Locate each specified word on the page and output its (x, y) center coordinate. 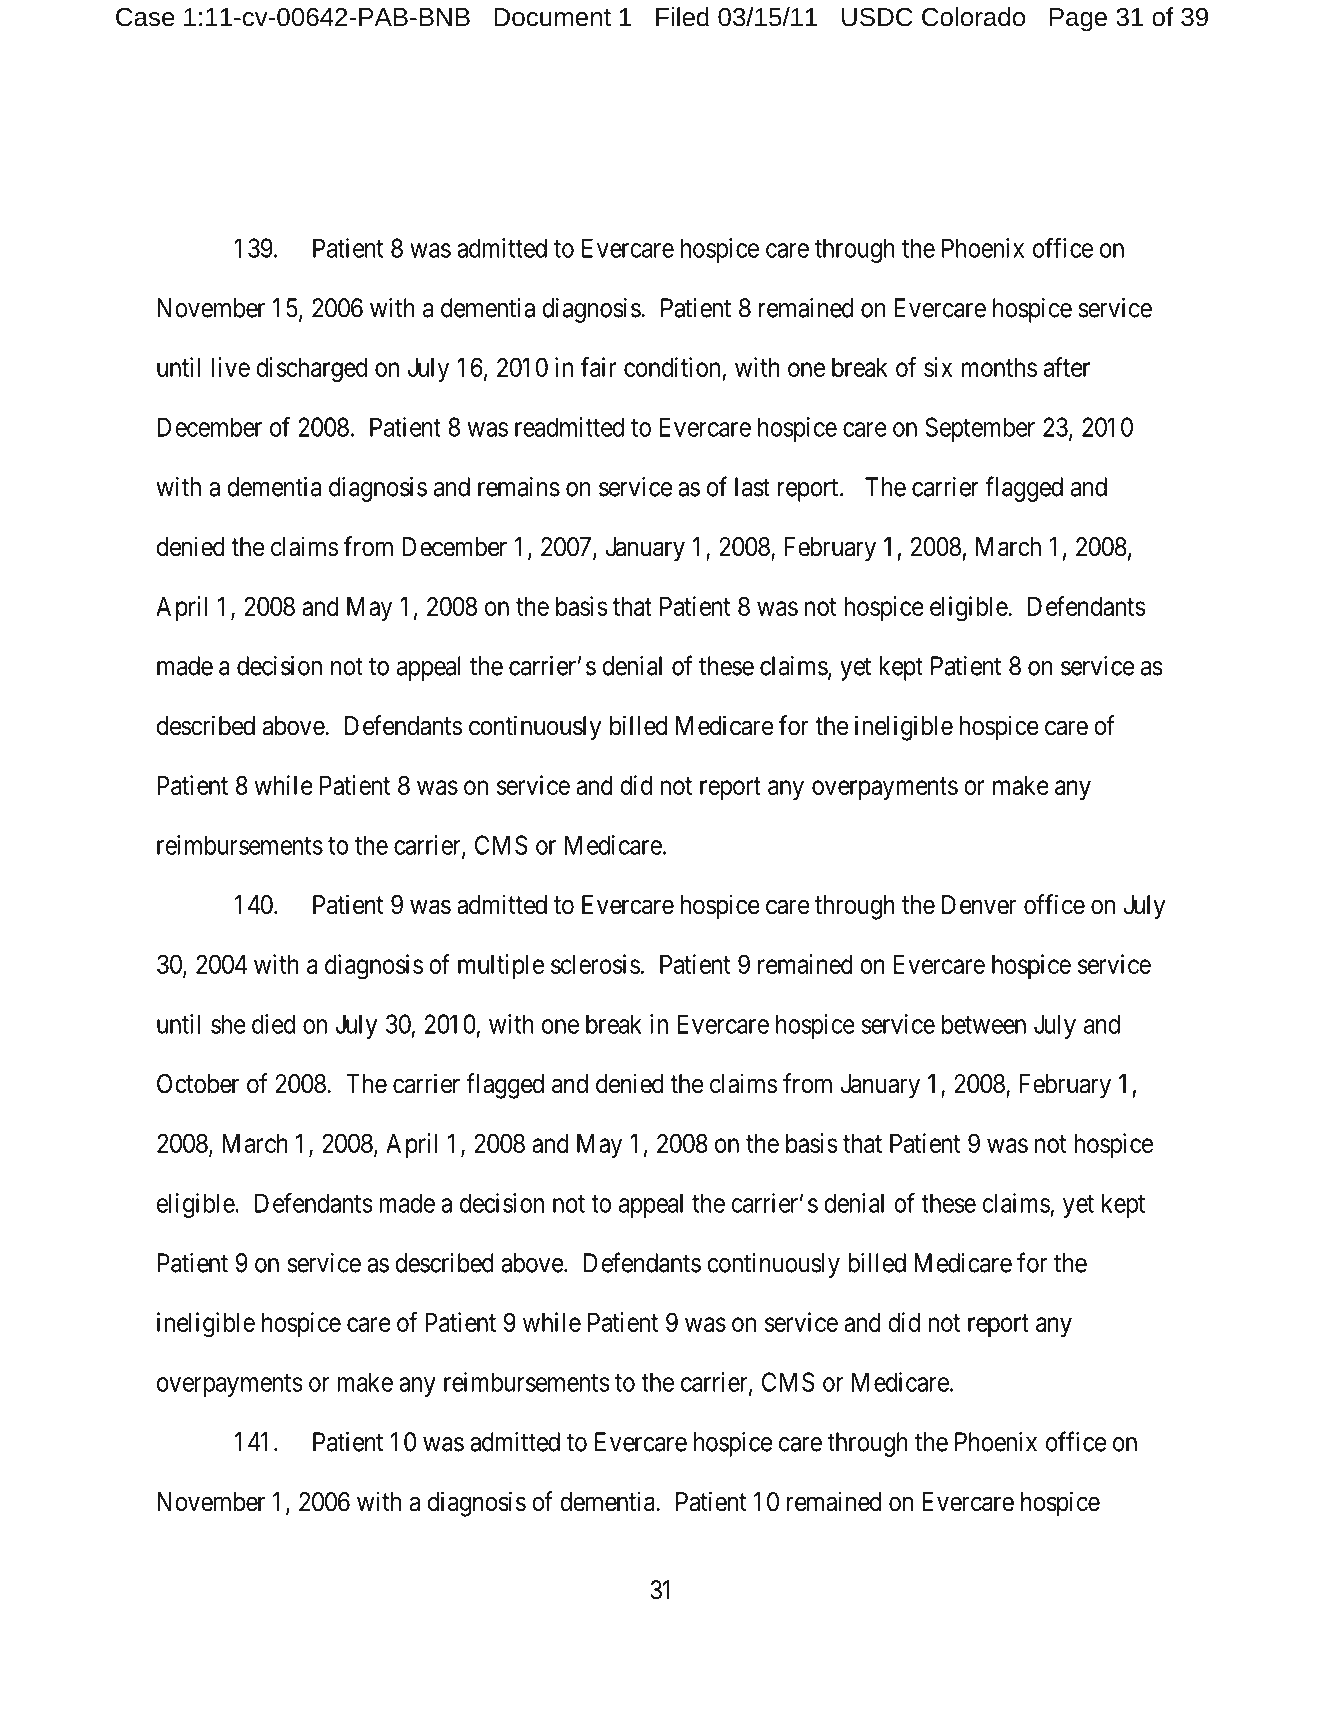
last (752, 487)
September (980, 429)
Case (145, 17)
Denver (979, 905)
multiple (501, 966)
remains (519, 487)
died (273, 1024)
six (938, 367)
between (984, 1024)
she (228, 1024)
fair (598, 367)
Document (552, 17)
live (230, 367)
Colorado (973, 17)
